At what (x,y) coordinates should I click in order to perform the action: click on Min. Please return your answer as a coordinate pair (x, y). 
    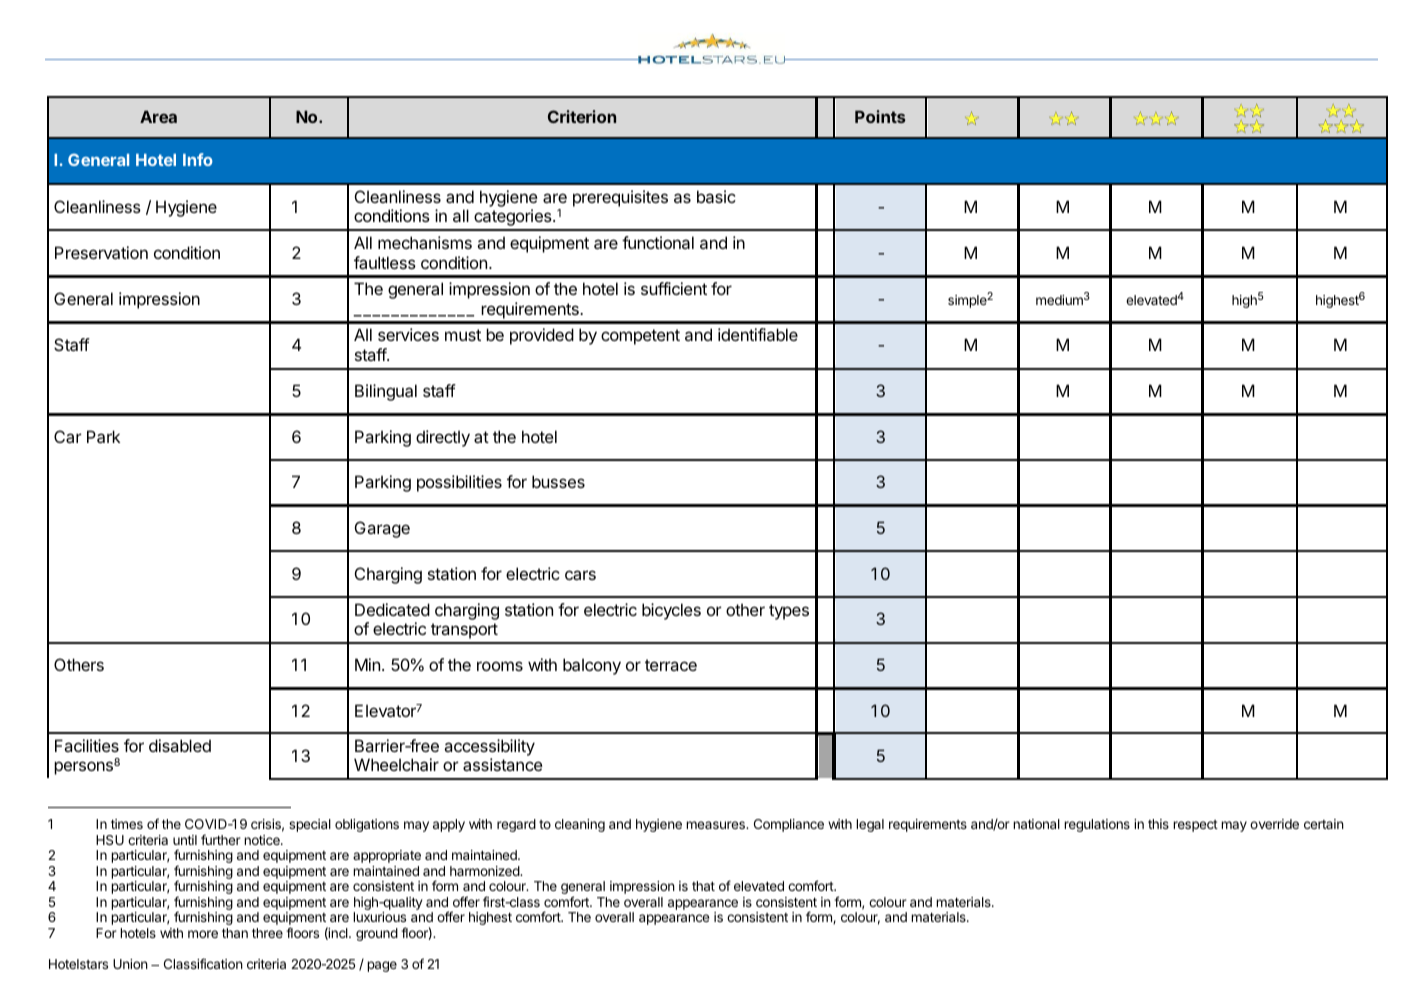
    Looking at the image, I should click on (367, 664).
